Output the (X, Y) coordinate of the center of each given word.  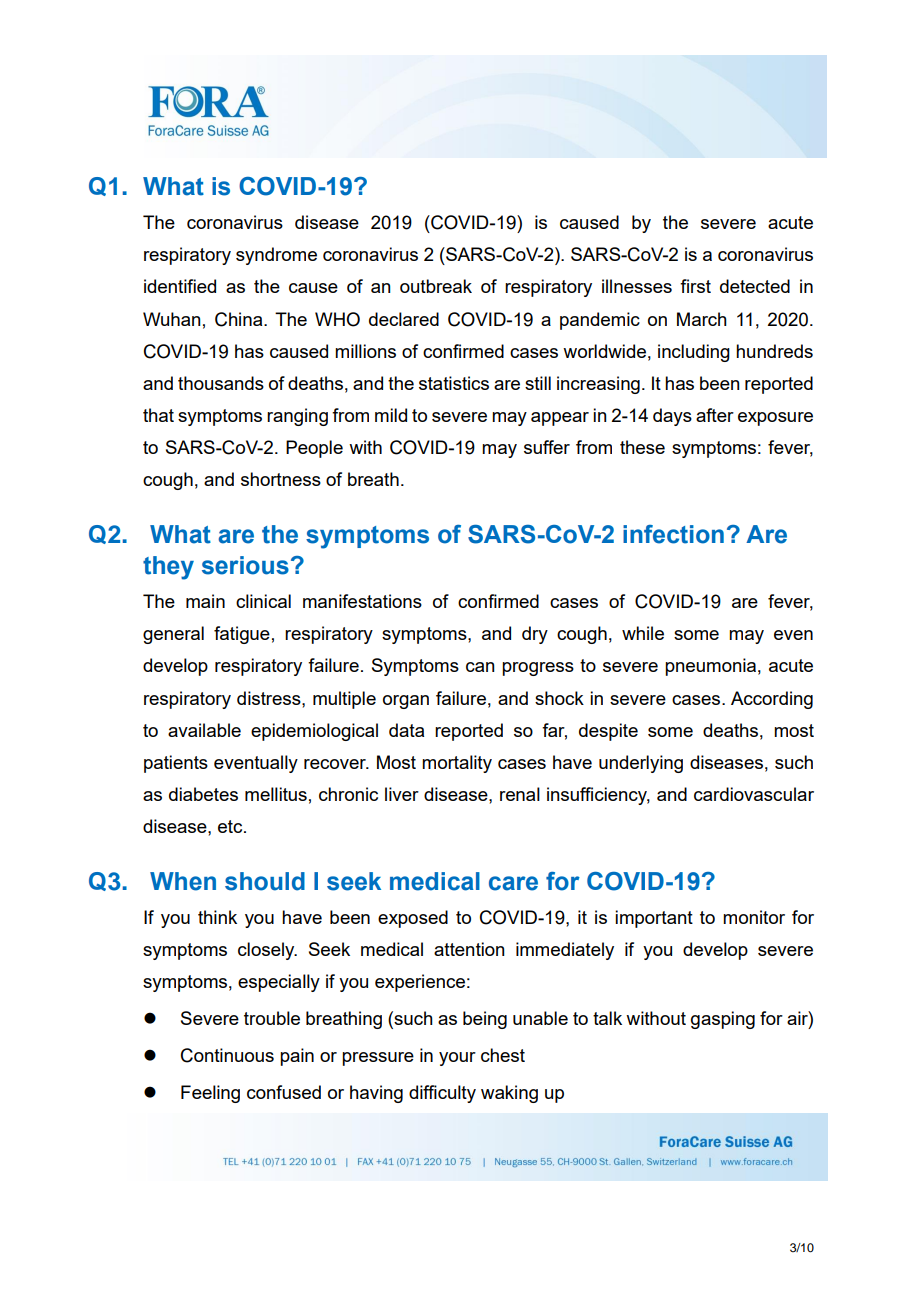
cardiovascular (754, 794)
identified (180, 286)
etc (231, 826)
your (457, 1059)
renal (520, 794)
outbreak (436, 286)
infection (673, 534)
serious (245, 565)
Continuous (227, 1055)
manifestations (362, 601)
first (695, 286)
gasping (723, 1020)
